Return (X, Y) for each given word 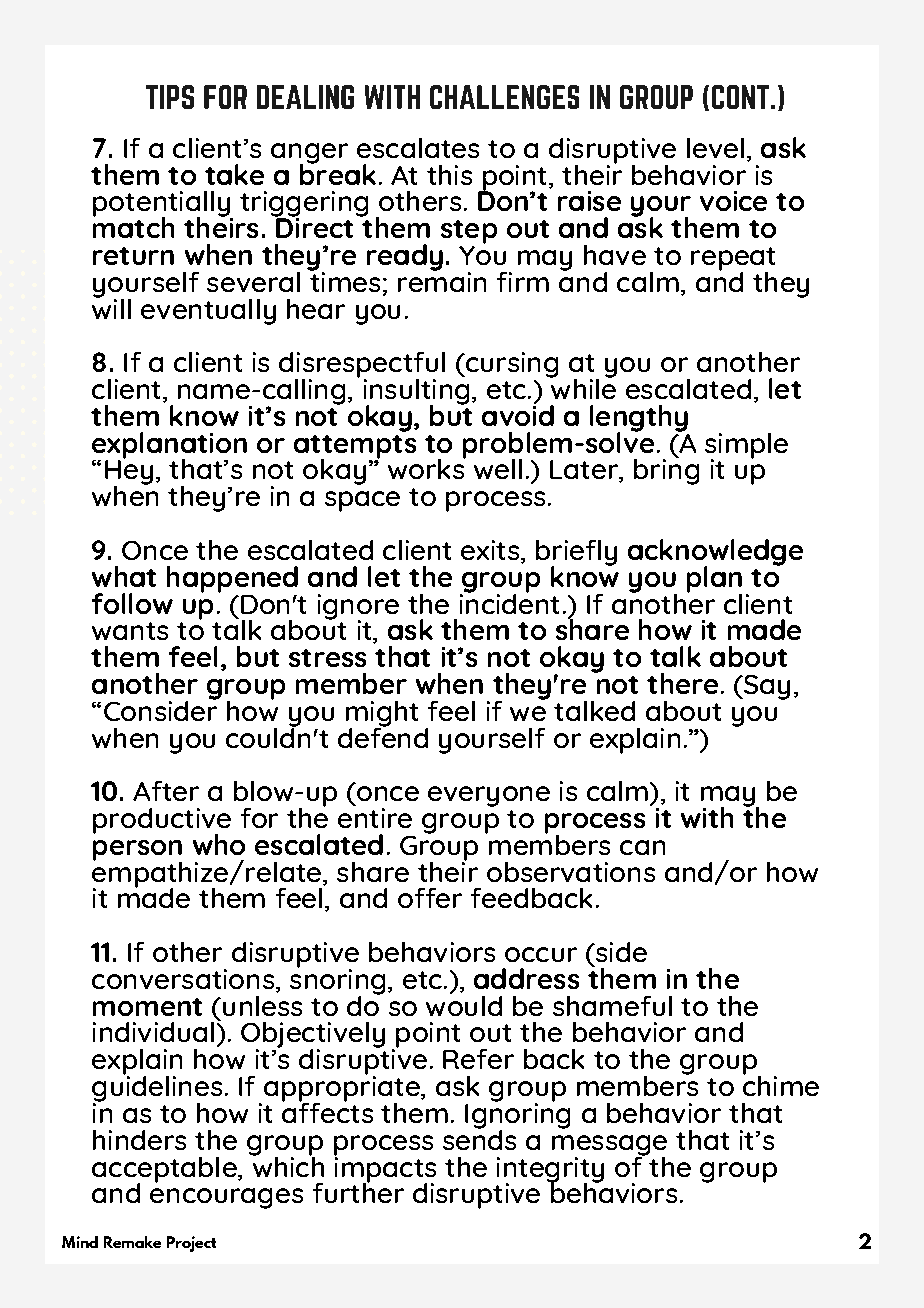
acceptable (165, 1171)
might (382, 715)
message (609, 1146)
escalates (418, 148)
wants (130, 631)
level (715, 148)
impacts (385, 1169)
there (682, 683)
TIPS (170, 97)
